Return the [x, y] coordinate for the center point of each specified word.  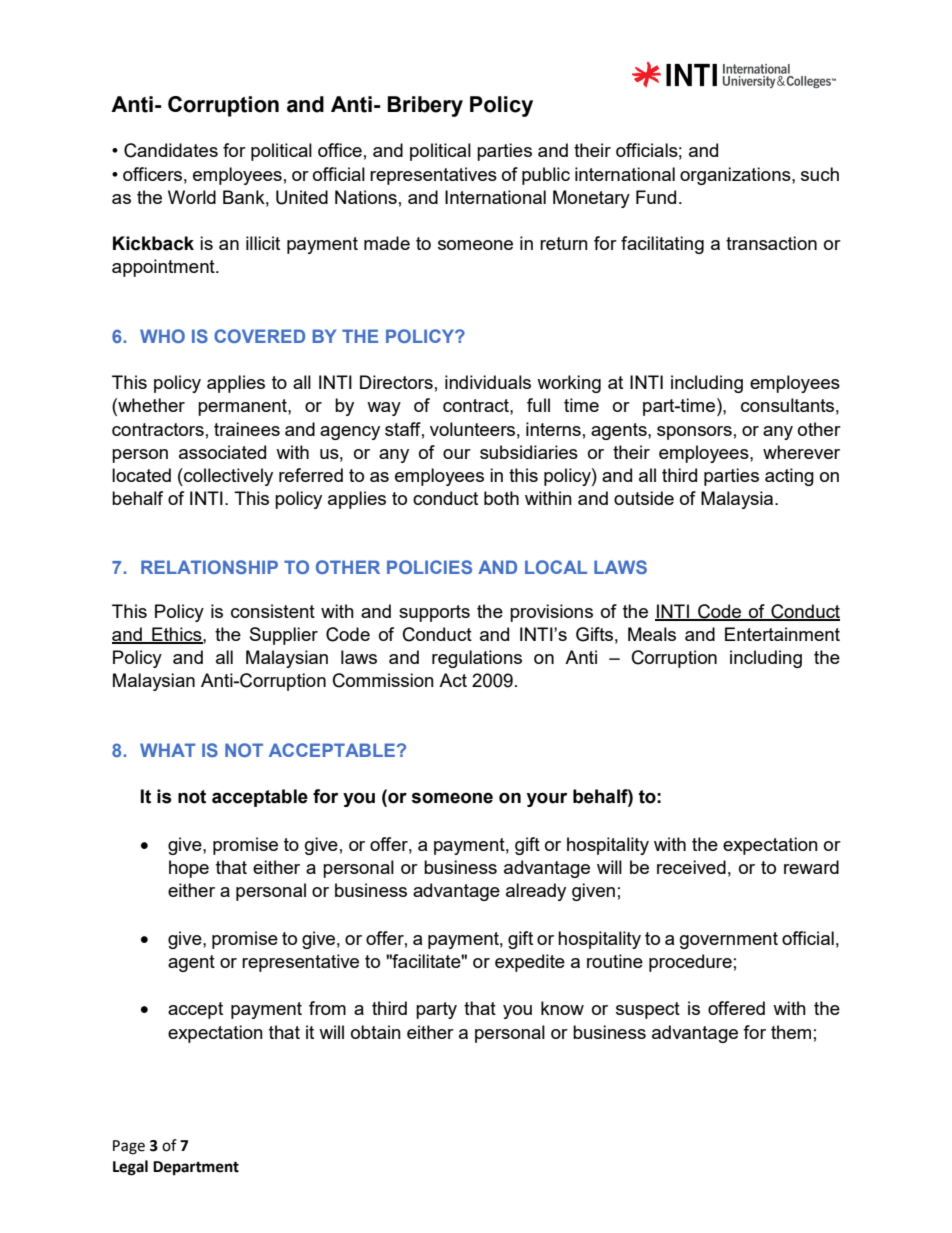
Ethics [177, 635]
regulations [477, 659]
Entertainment [782, 634]
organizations [736, 176]
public [546, 176]
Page [129, 1147]
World [192, 197]
